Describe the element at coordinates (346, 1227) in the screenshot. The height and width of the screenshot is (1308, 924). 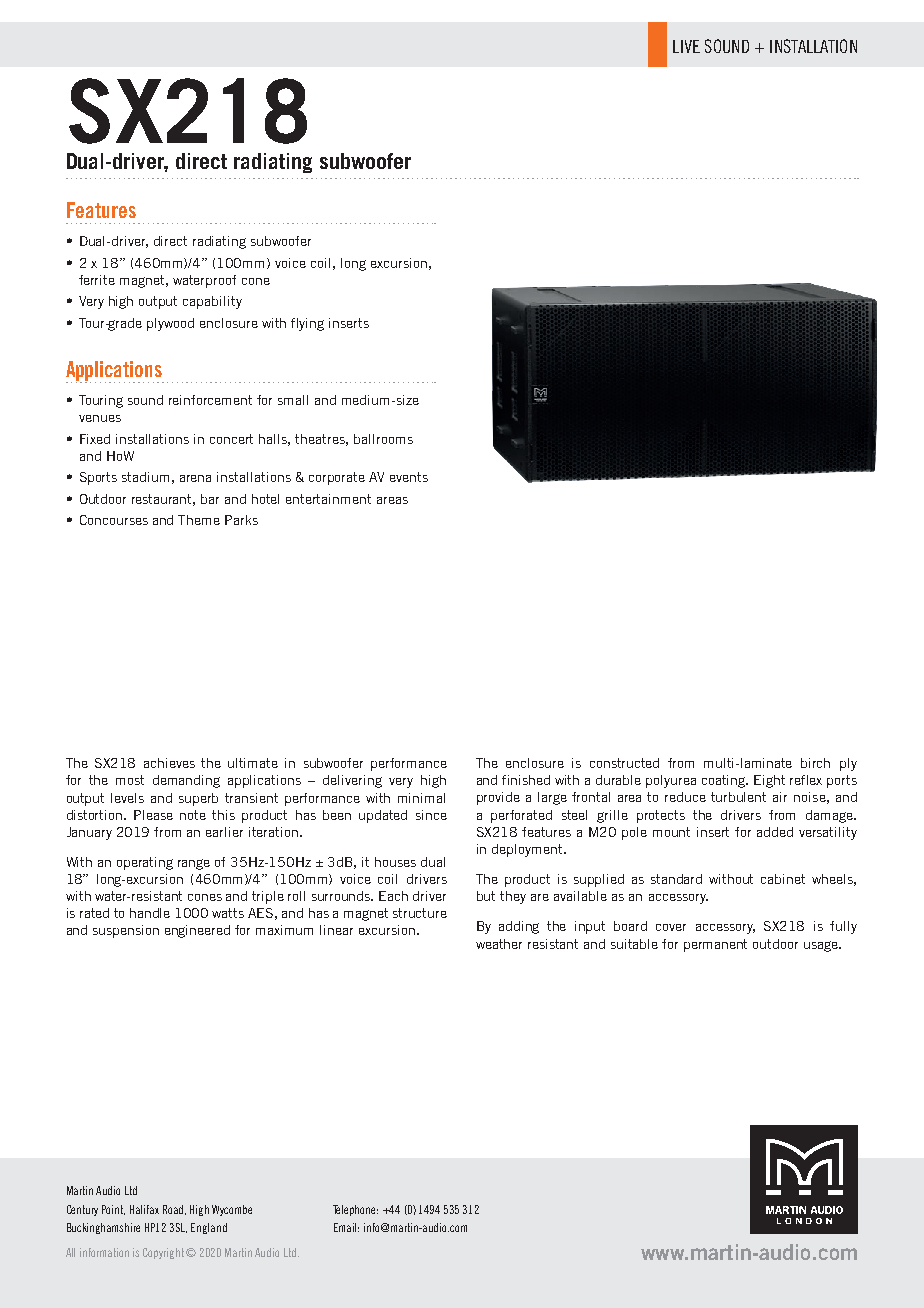
I see `Email` at that location.
